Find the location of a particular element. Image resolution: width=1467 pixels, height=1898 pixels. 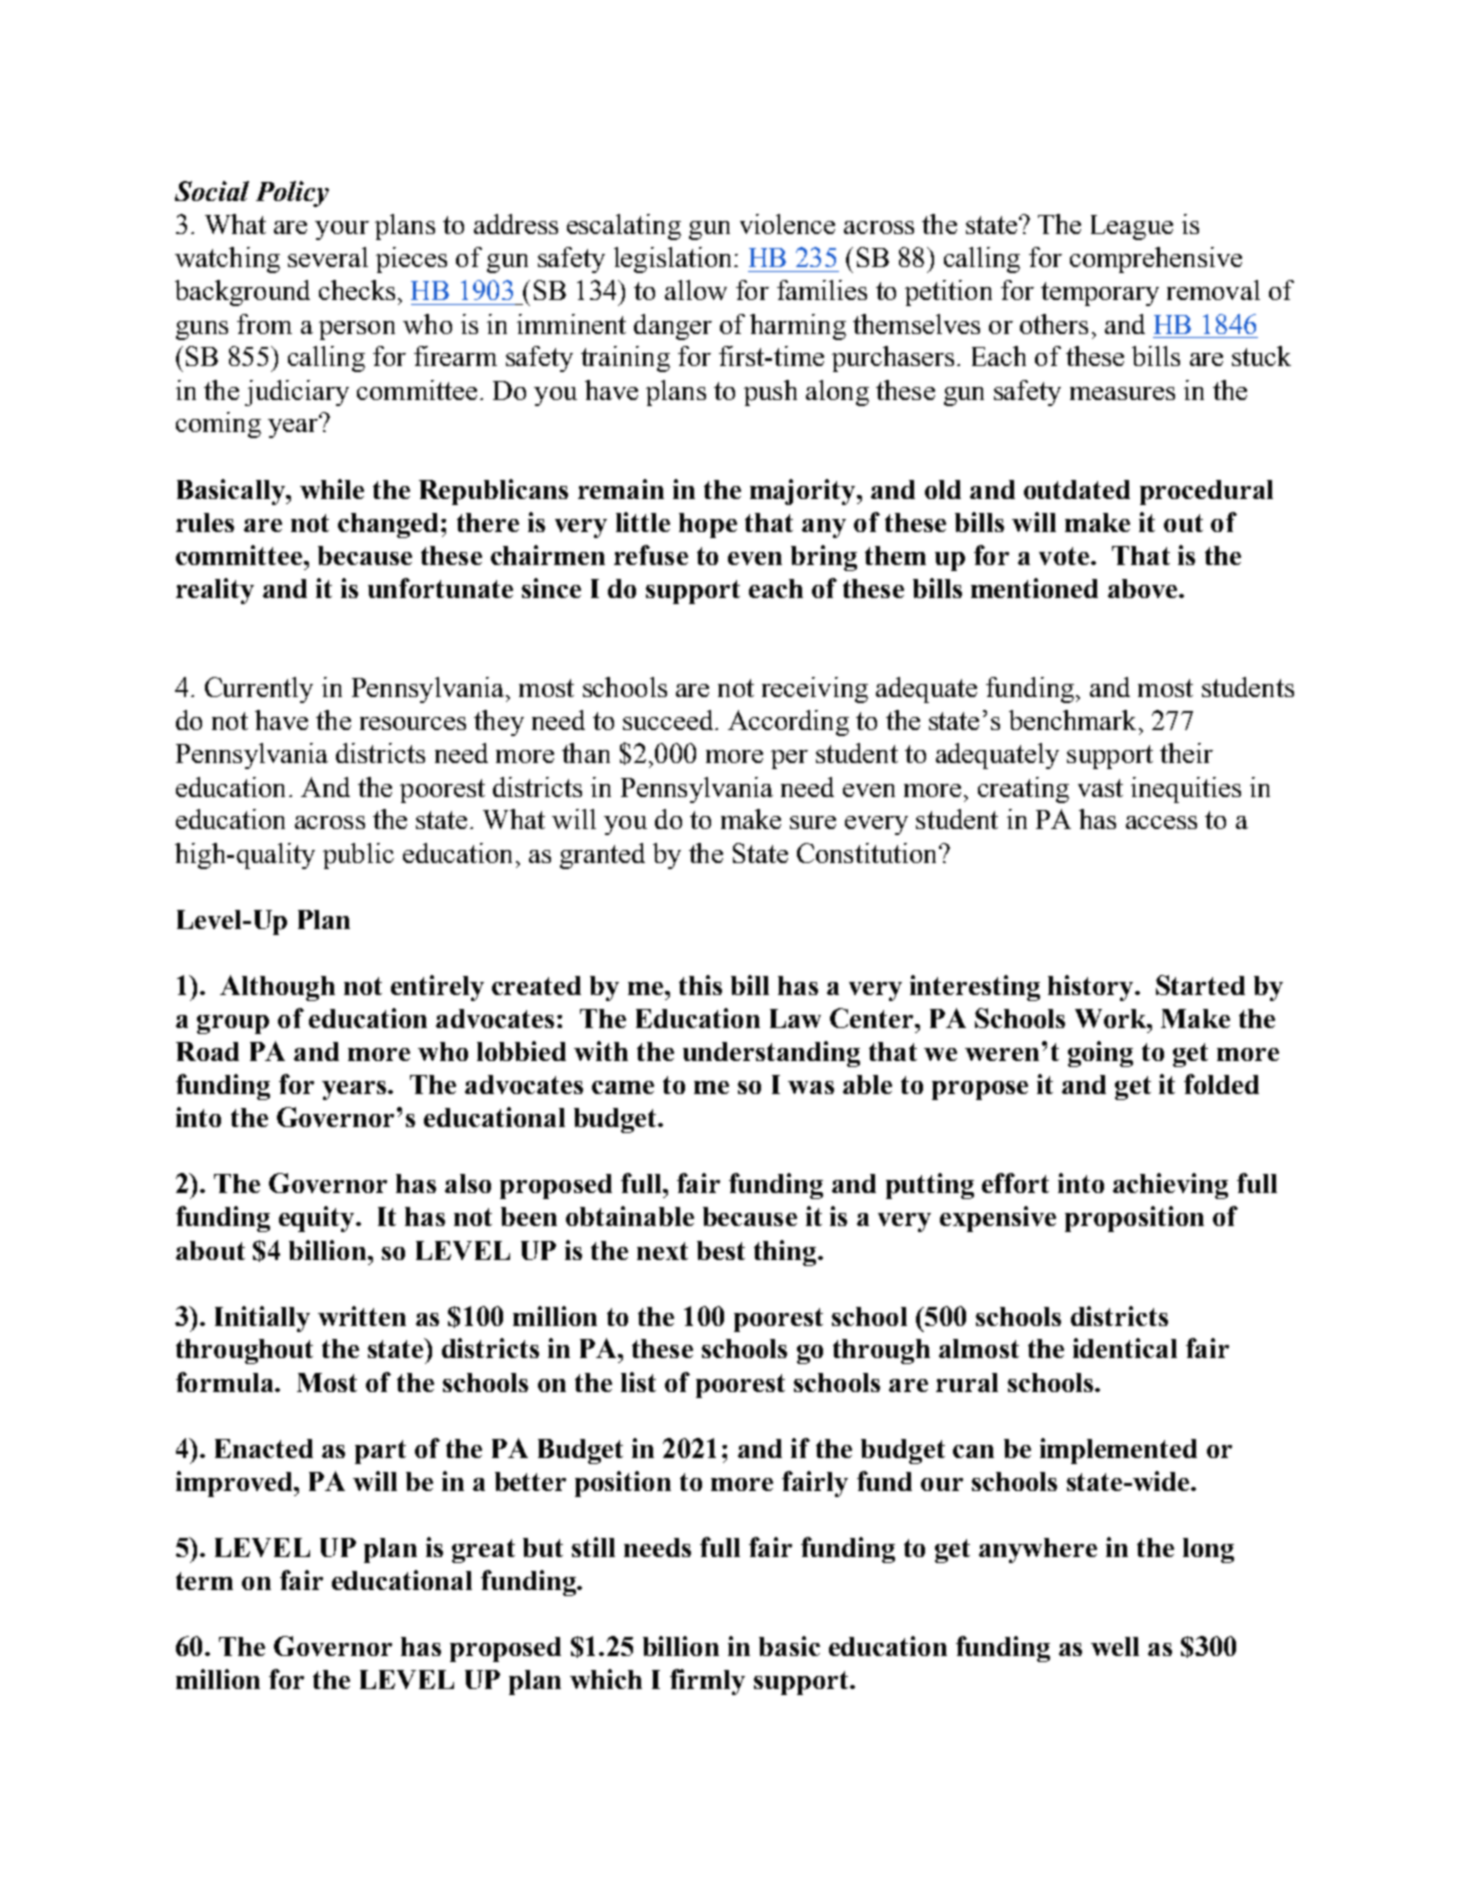

this is located at coordinates (700, 985).
